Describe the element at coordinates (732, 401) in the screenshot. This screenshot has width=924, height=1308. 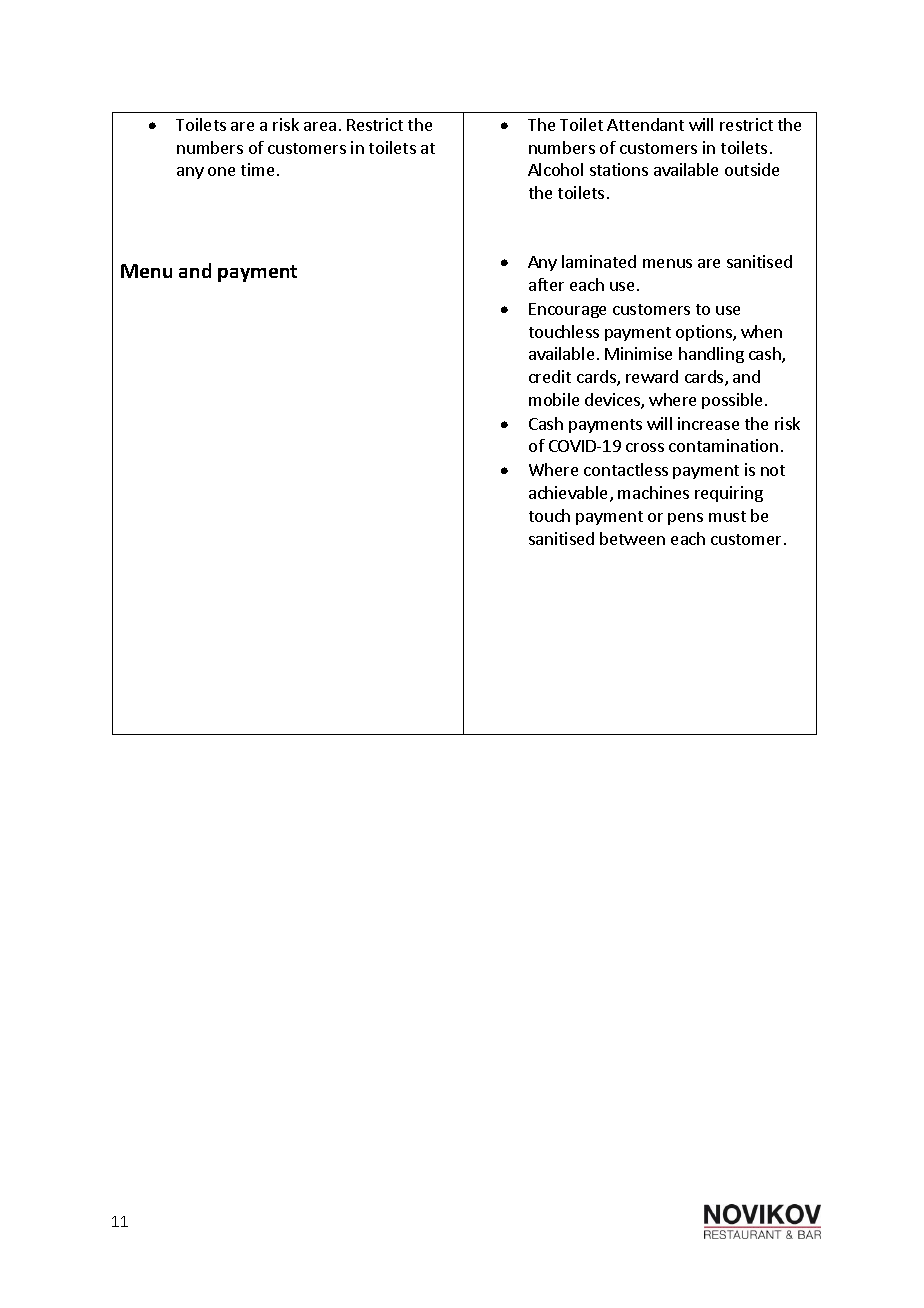
I see `possible` at that location.
